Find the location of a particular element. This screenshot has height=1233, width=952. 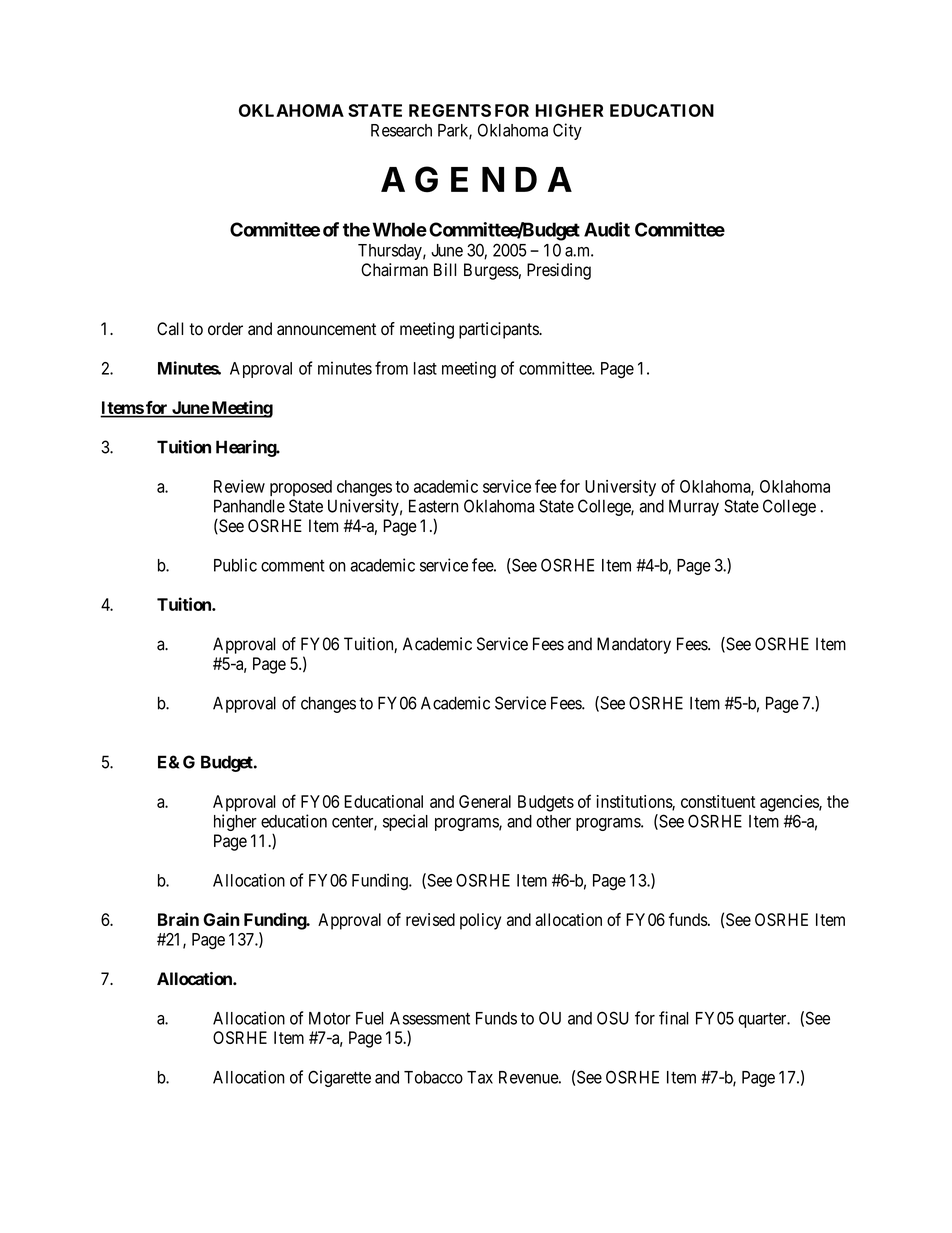

Eastern is located at coordinates (434, 506).
